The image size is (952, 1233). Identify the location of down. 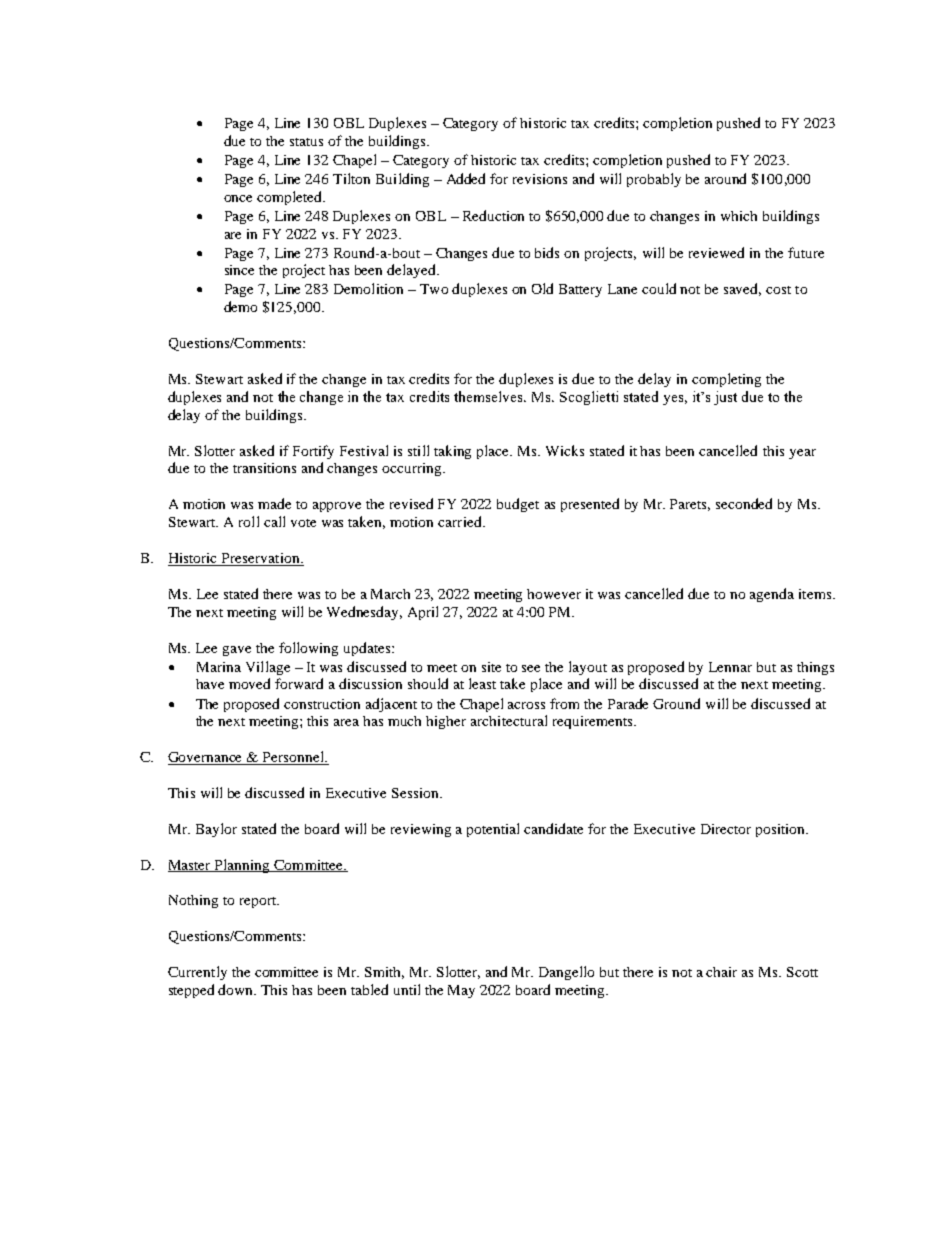
(237, 989).
